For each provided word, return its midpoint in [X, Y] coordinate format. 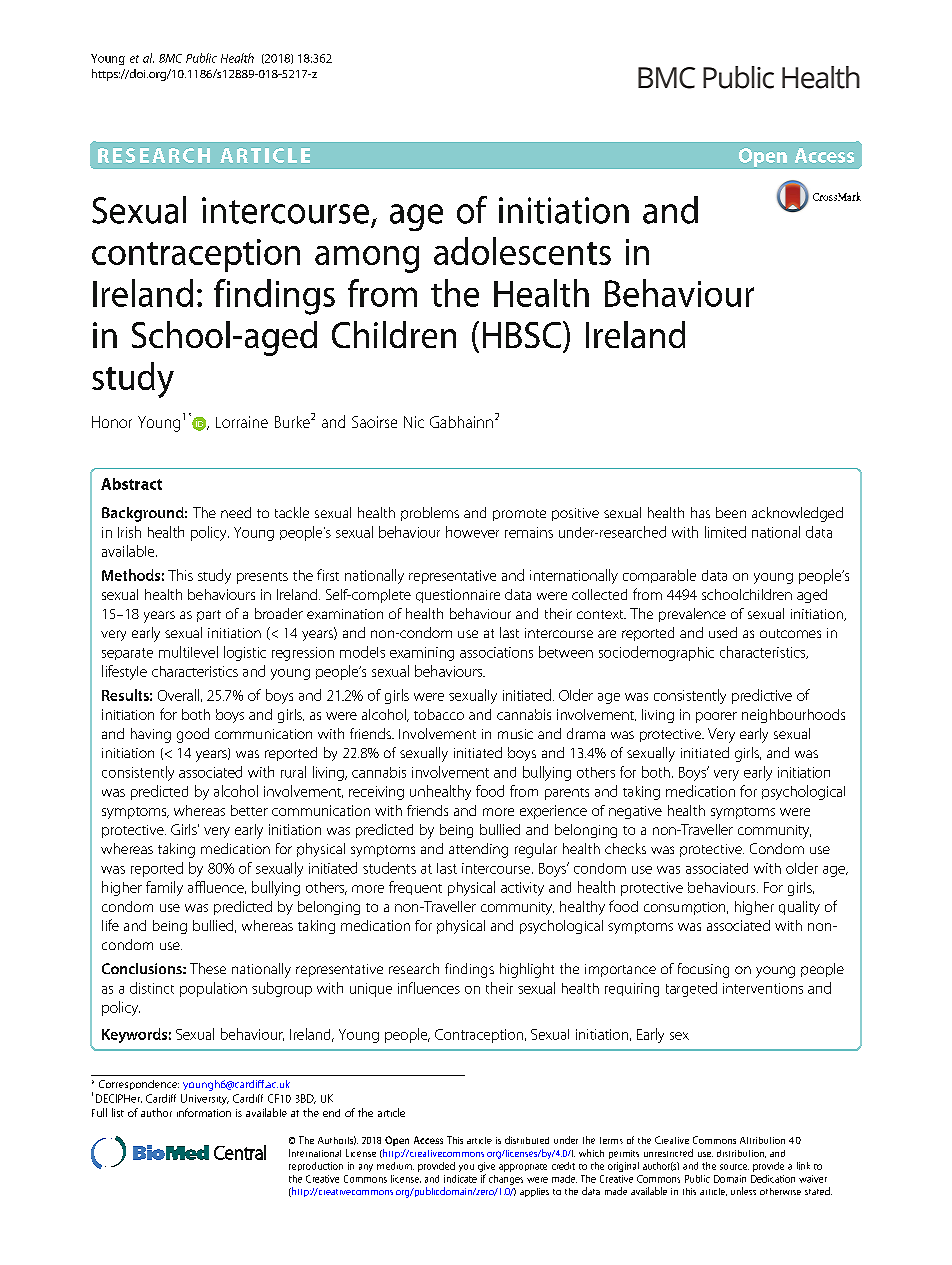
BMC [170, 58]
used [723, 632]
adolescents [522, 251]
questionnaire [458, 596]
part [209, 616]
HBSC [523, 334]
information [204, 1112]
